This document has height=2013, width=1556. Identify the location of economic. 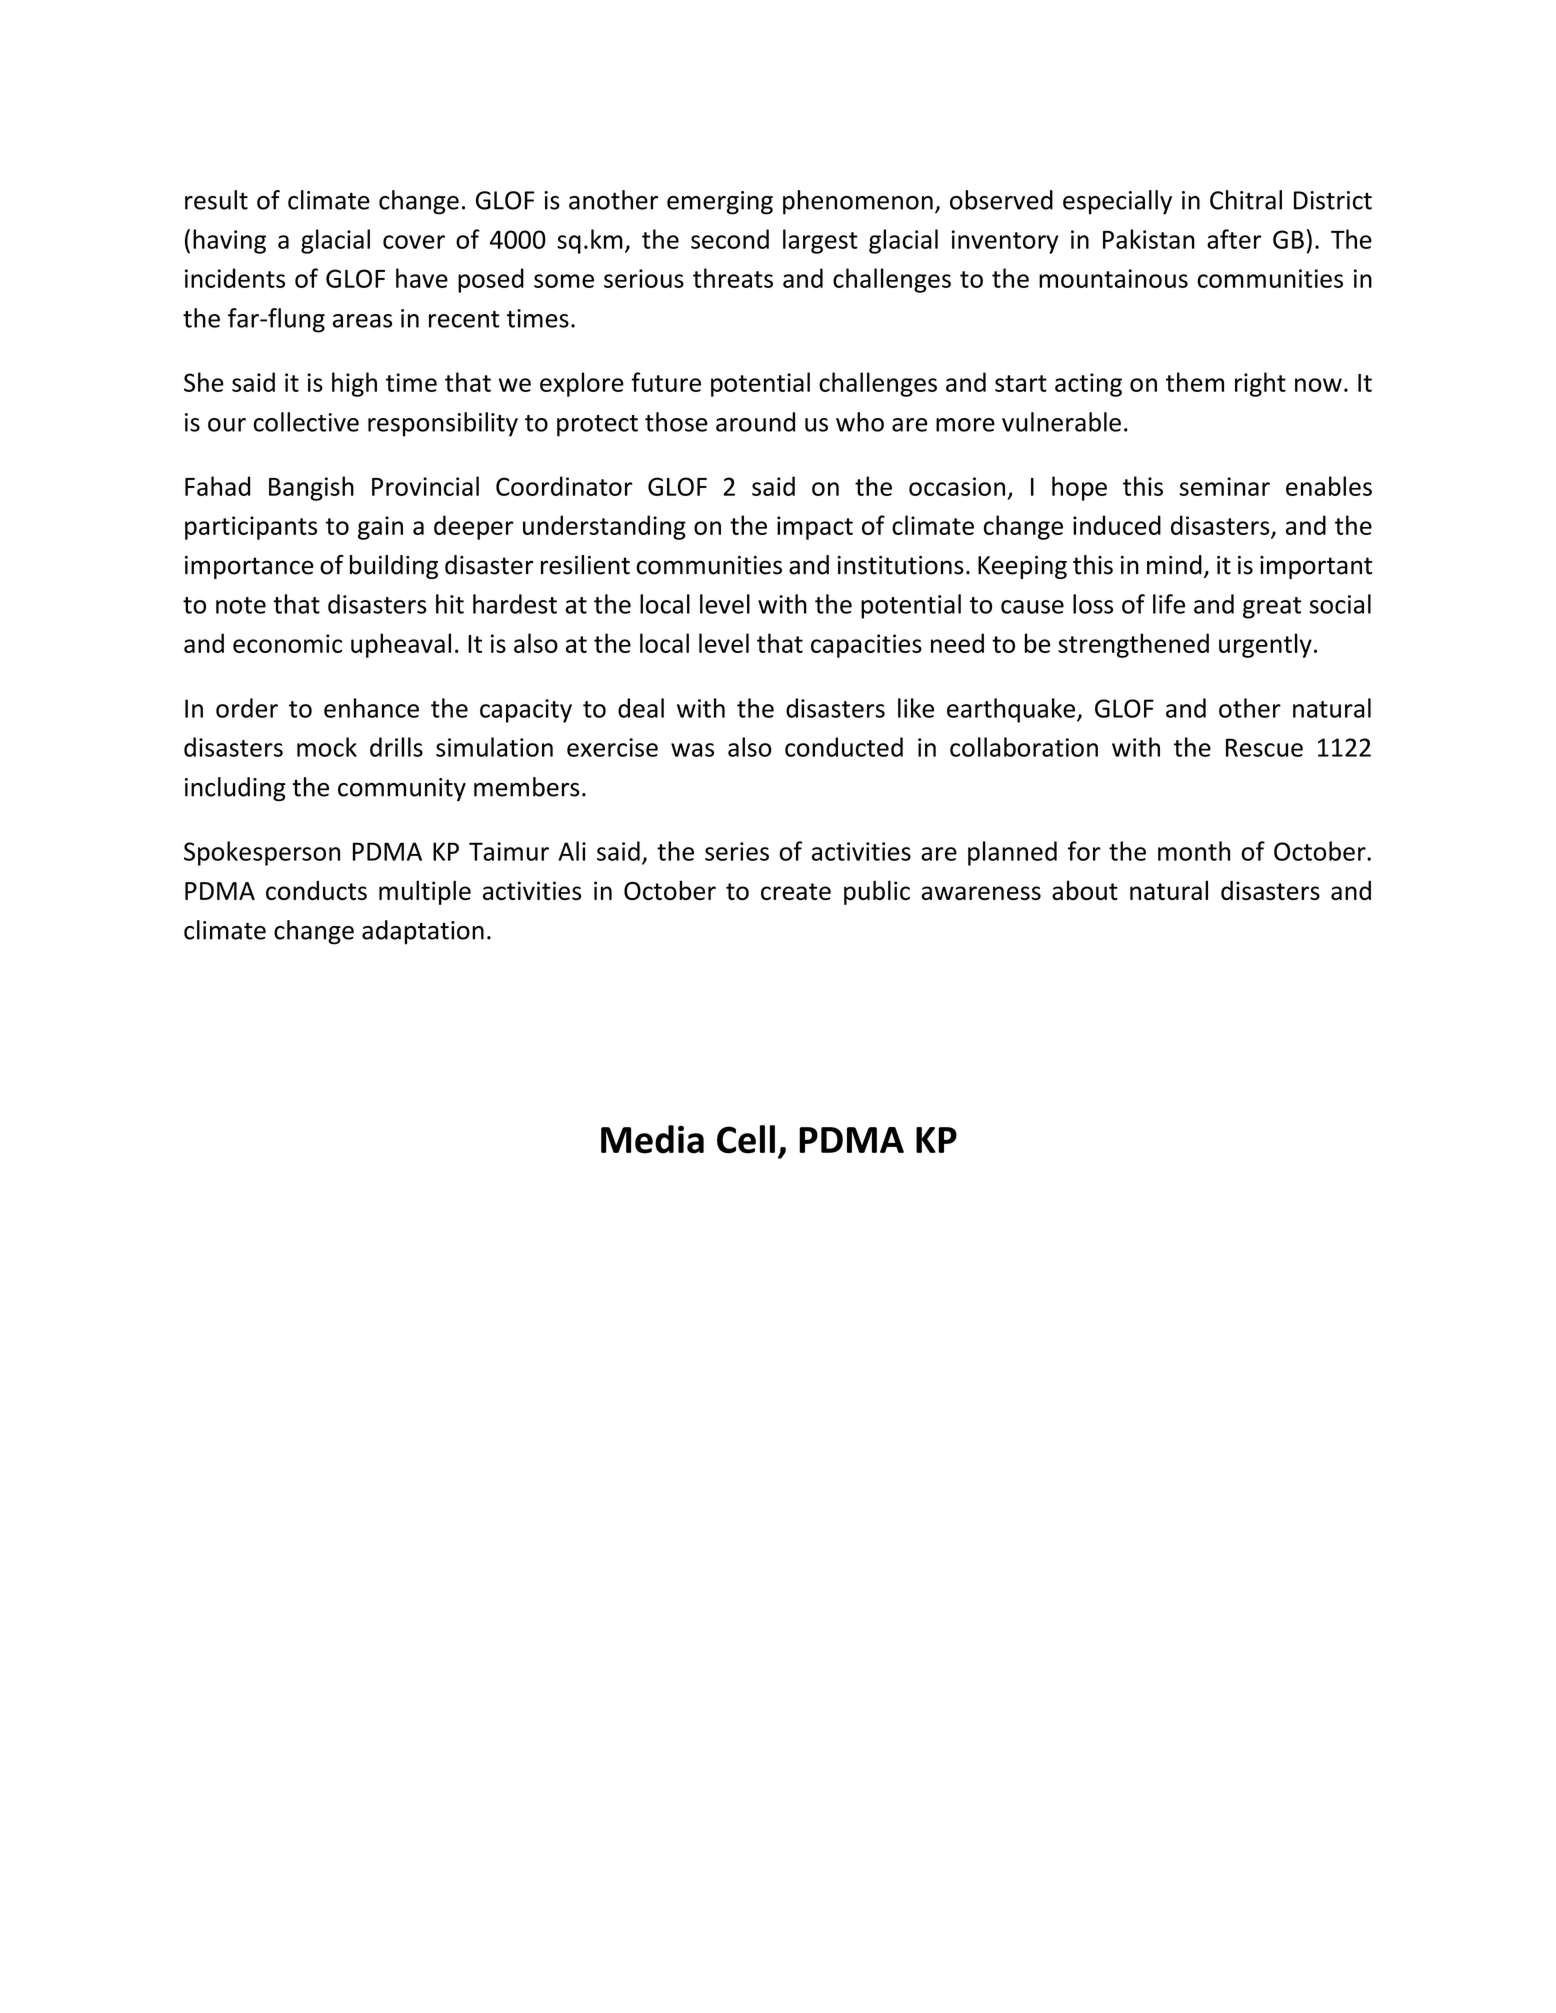
(287, 643).
